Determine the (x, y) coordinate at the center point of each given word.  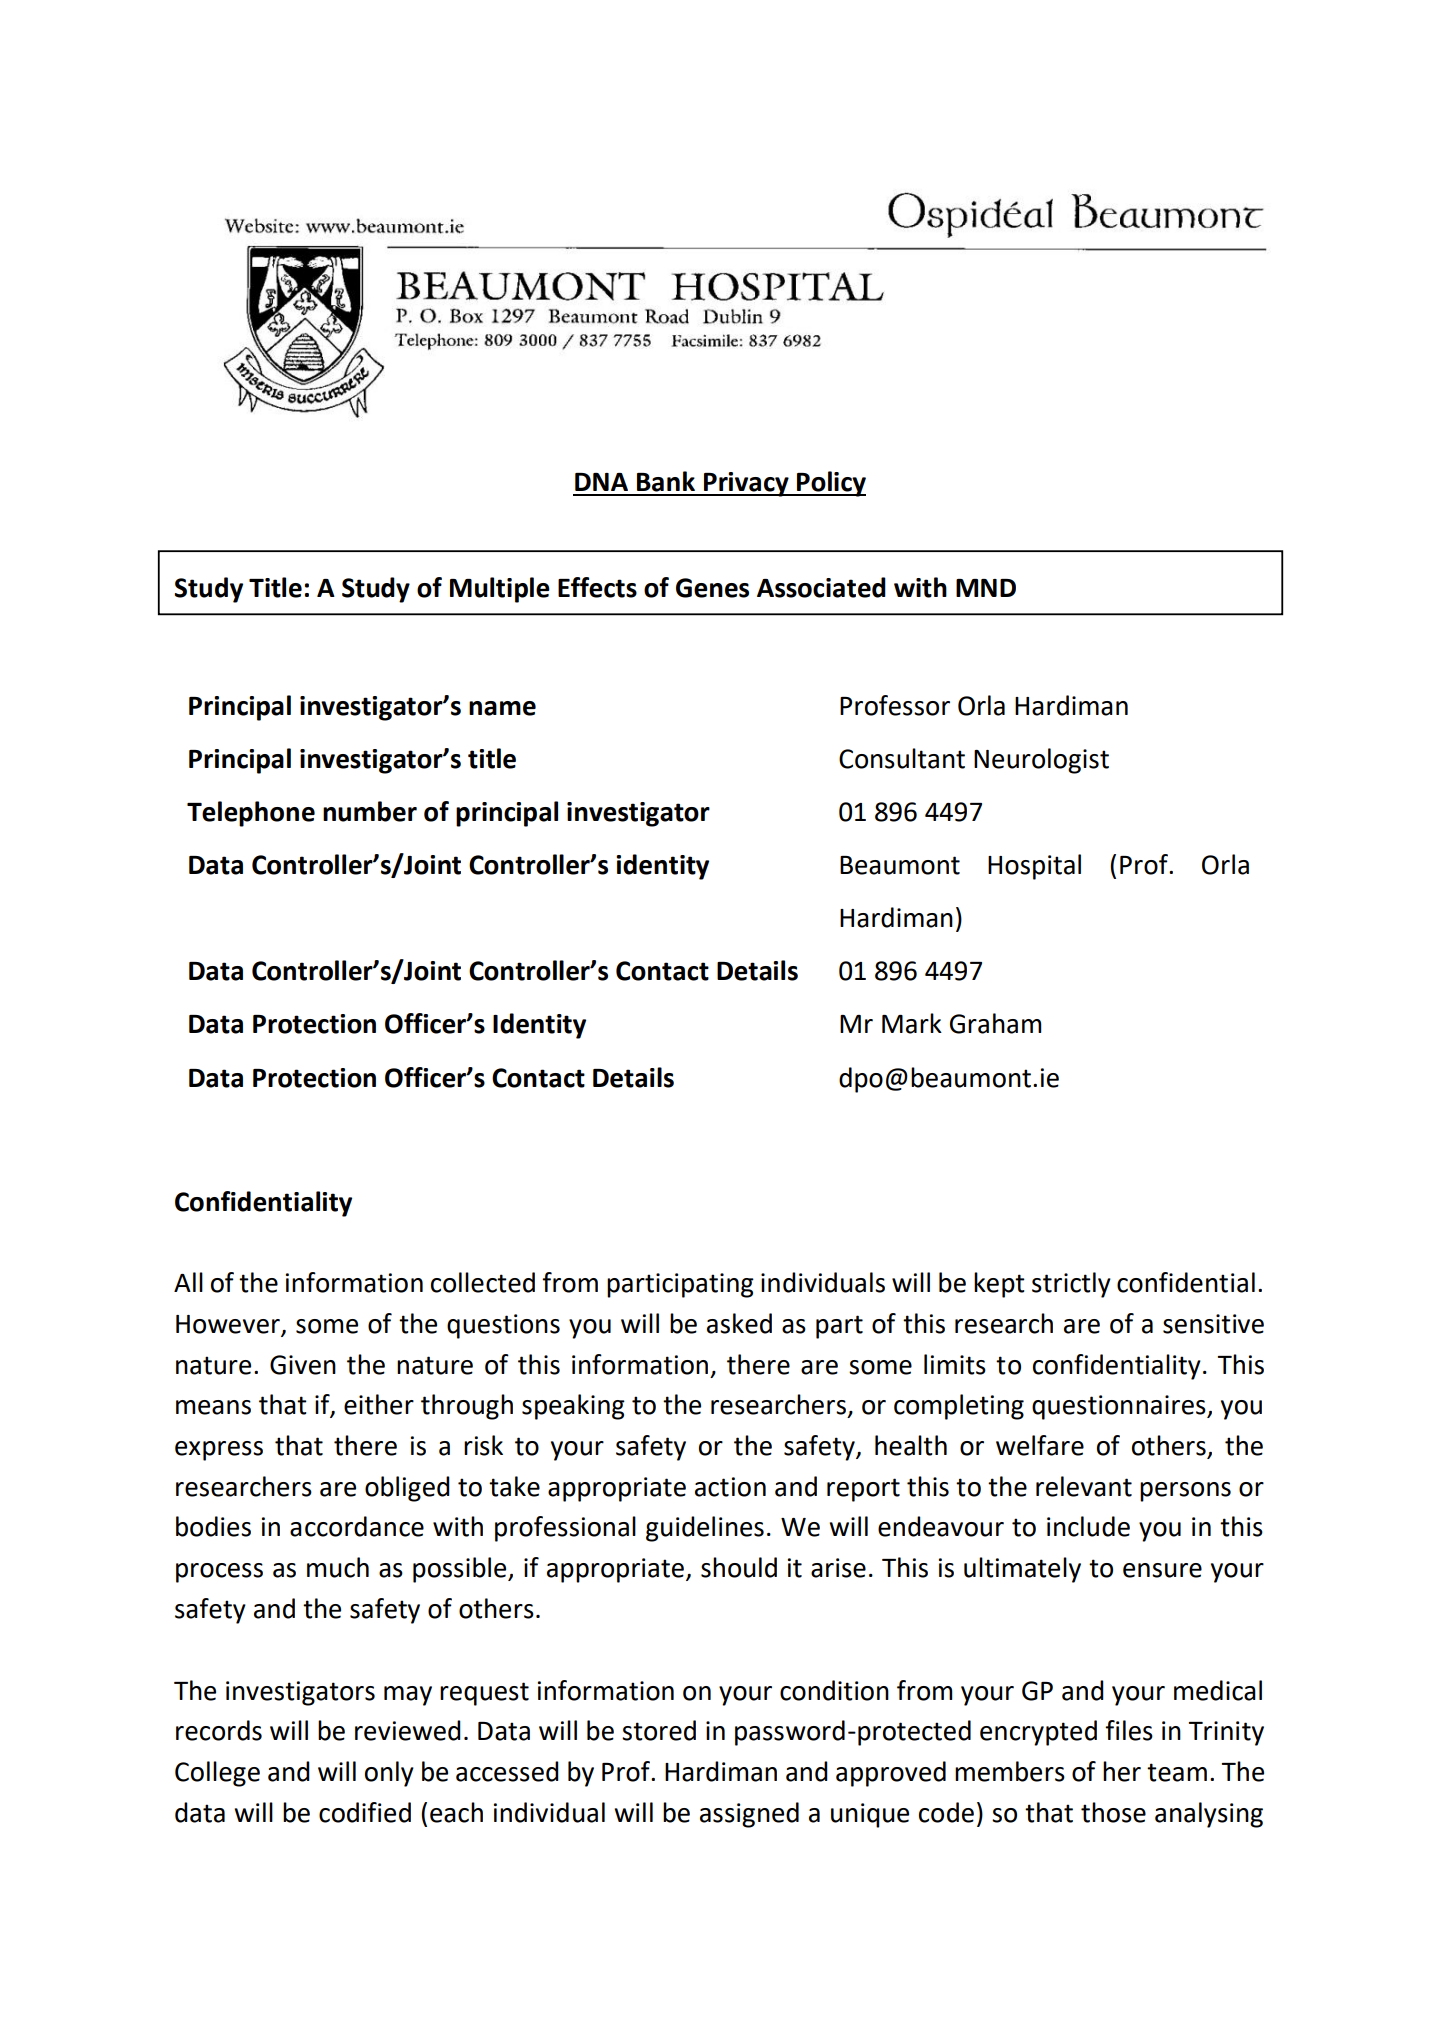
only (389, 1774)
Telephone (251, 814)
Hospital (1034, 867)
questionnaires (1120, 1407)
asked (739, 1323)
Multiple (500, 590)
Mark (912, 1023)
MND (986, 588)
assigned (749, 1815)
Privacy (746, 484)
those (1113, 1812)
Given (303, 1365)
